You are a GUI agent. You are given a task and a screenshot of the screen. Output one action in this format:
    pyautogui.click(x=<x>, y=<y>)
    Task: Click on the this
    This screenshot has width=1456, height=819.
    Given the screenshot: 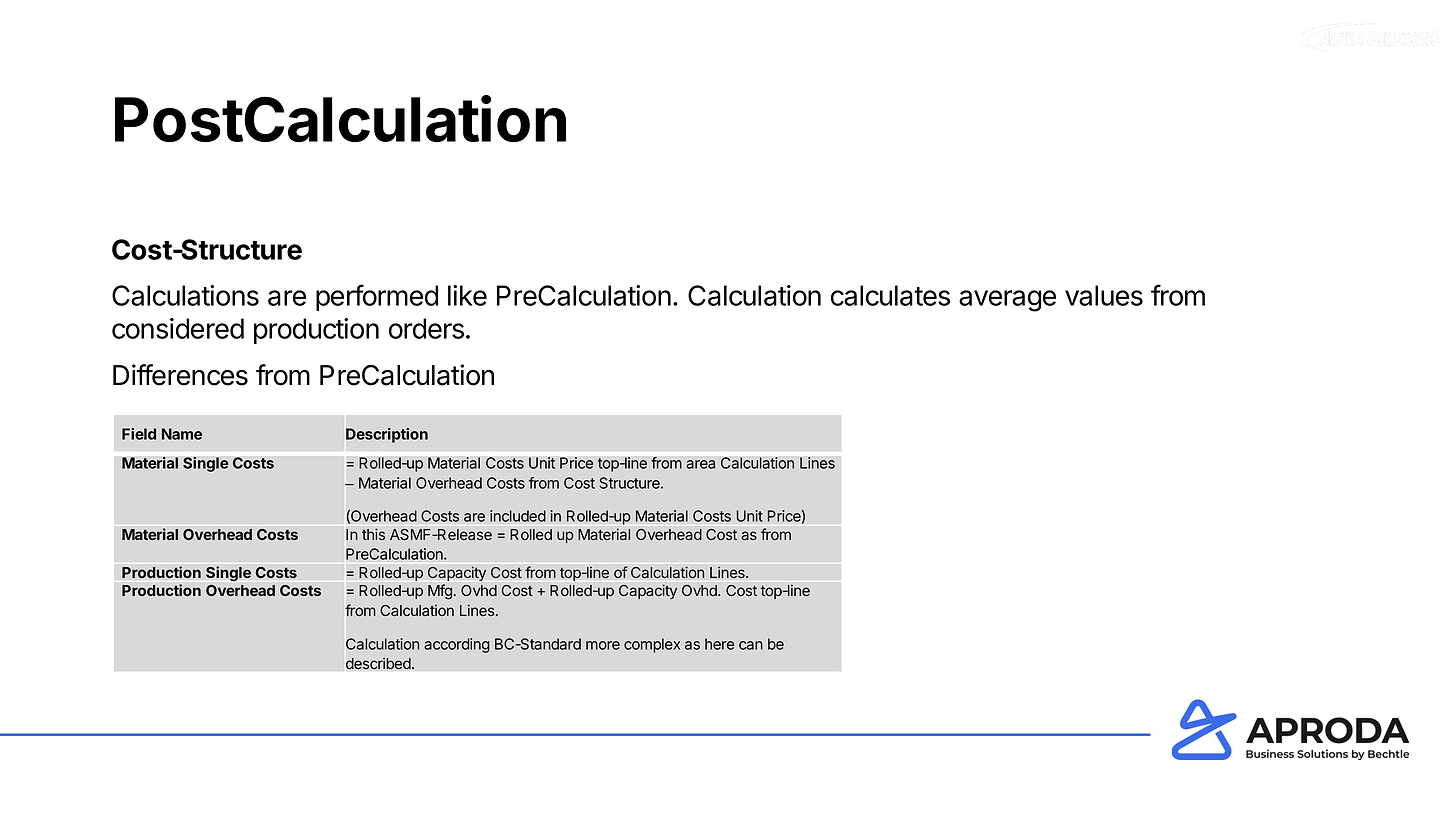 What is the action you would take?
    pyautogui.click(x=373, y=534)
